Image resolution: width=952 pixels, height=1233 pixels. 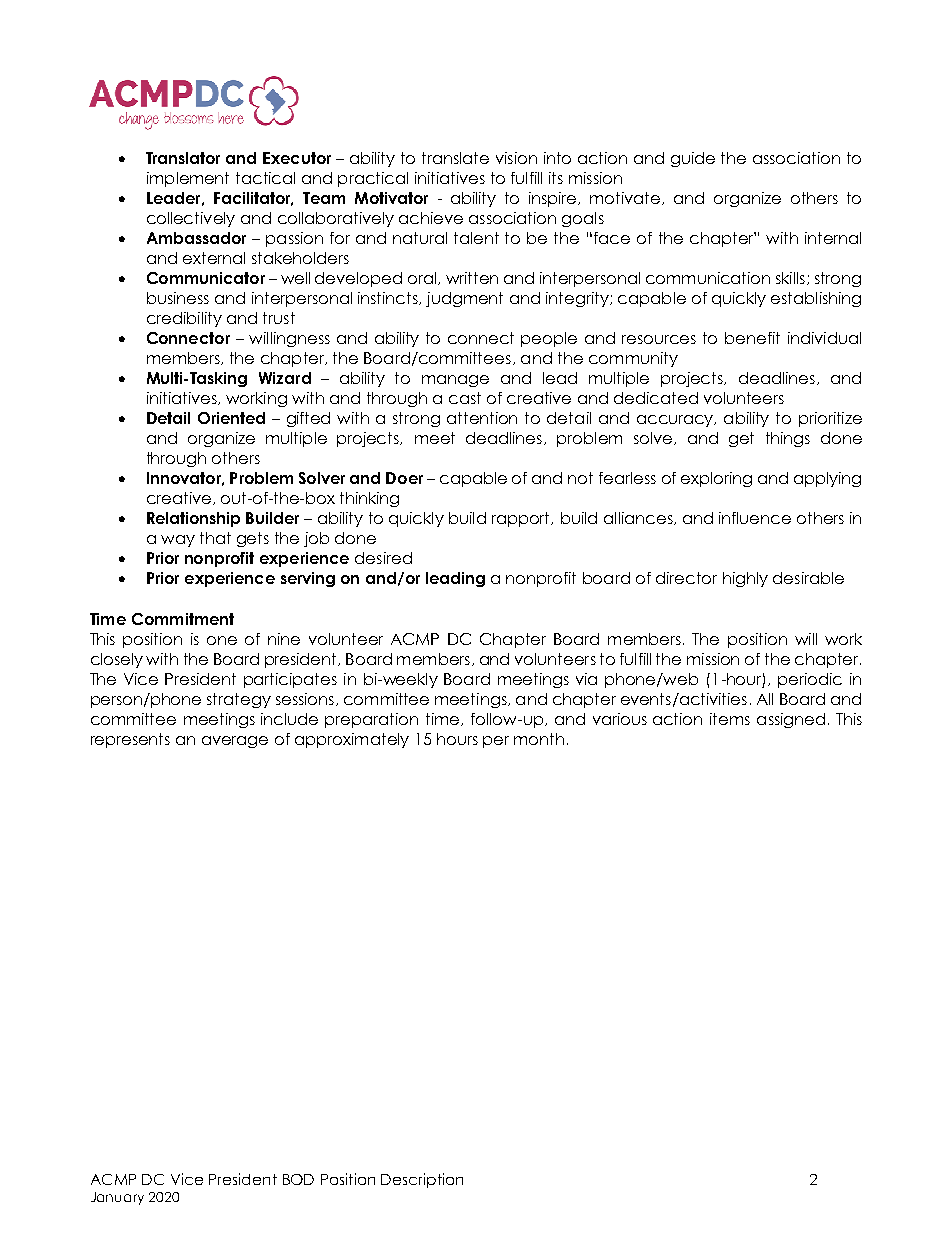 What do you see at coordinates (239, 700) in the page?
I see `strategy` at bounding box center [239, 700].
